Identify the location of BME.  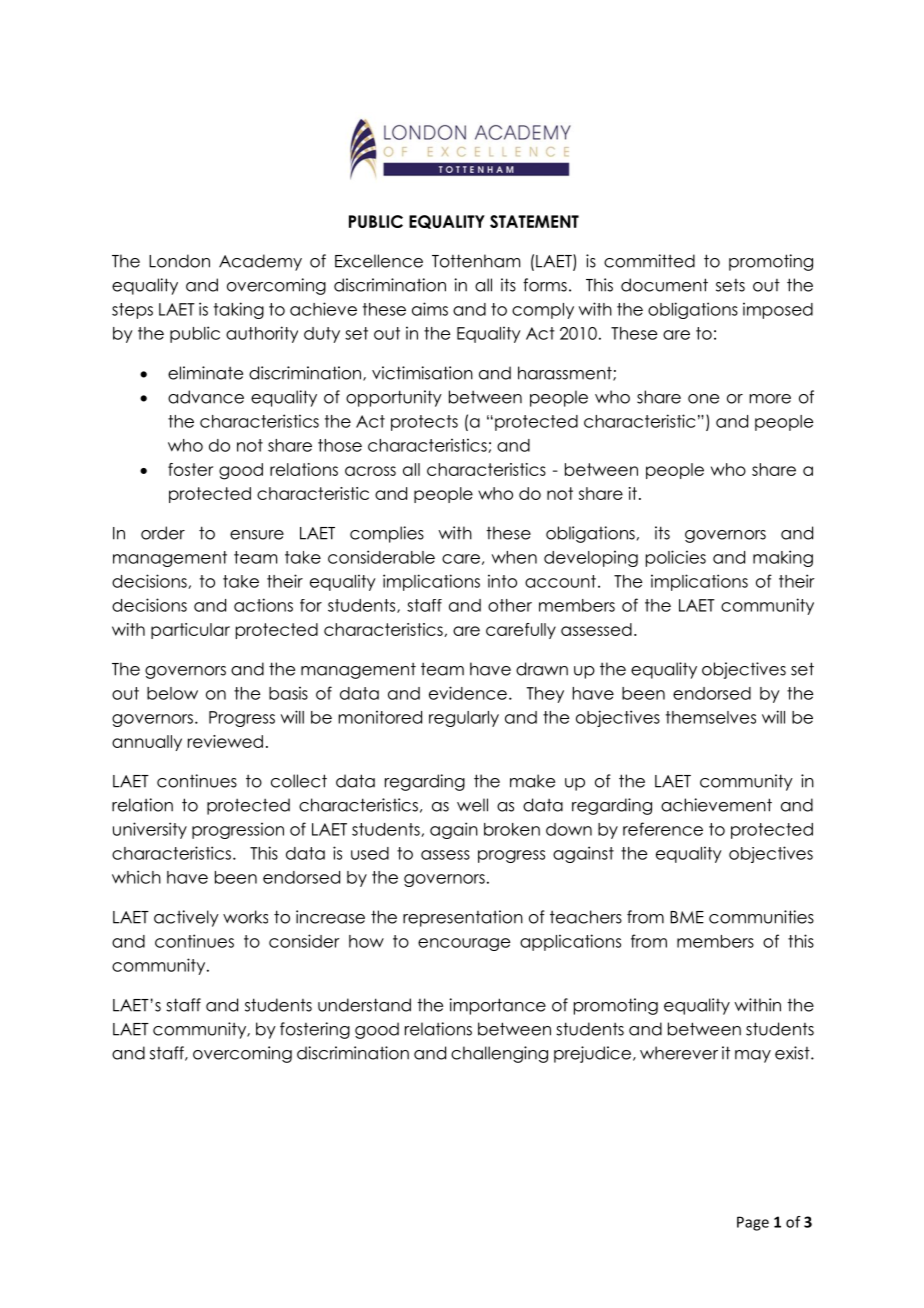
(687, 917).
